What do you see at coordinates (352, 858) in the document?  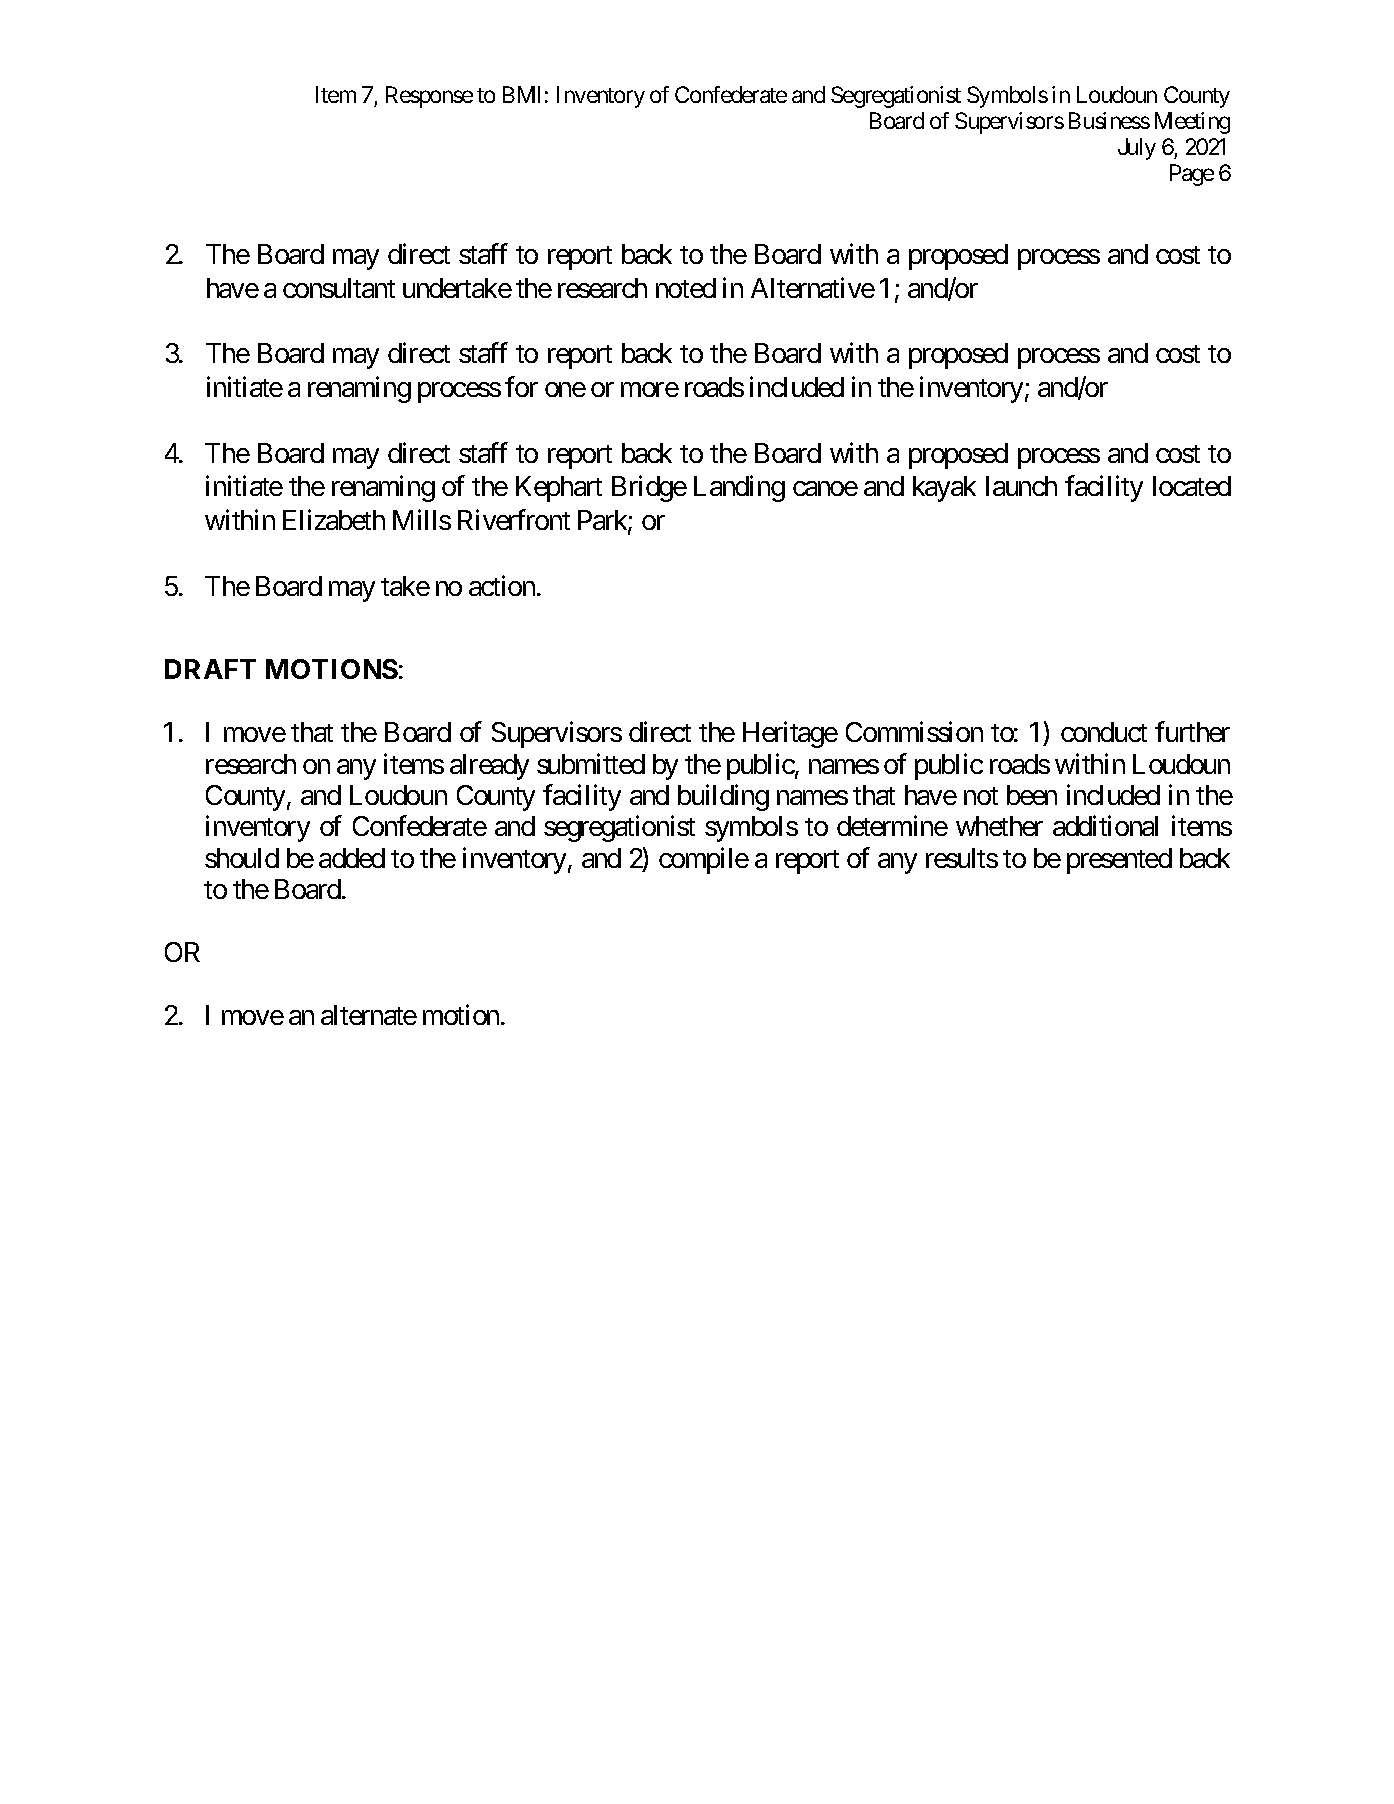 I see `added` at bounding box center [352, 858].
